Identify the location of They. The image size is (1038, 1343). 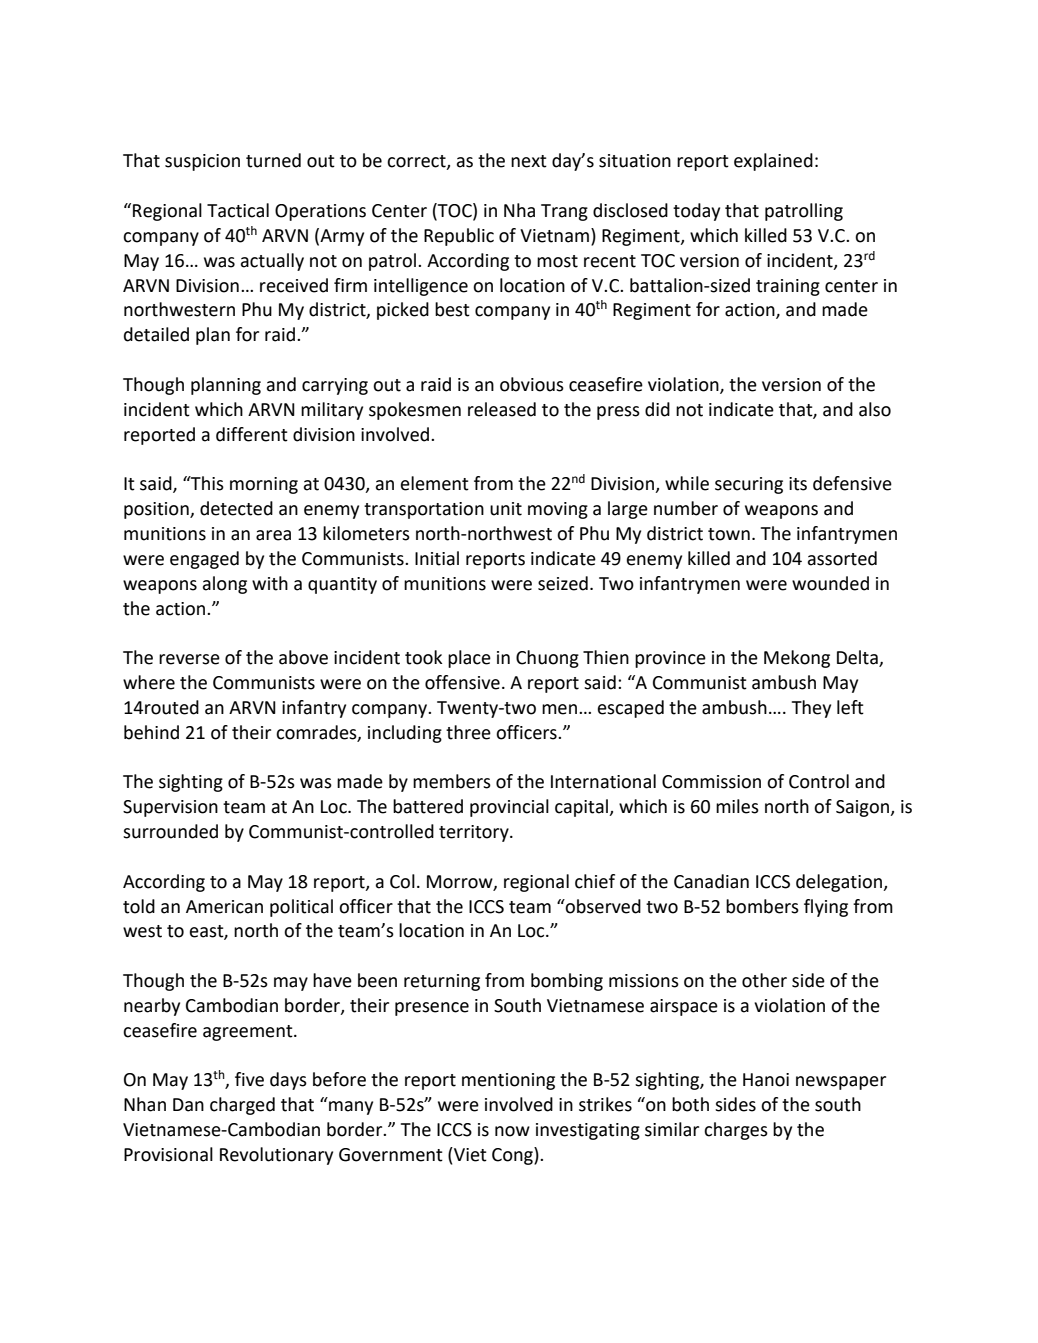
(811, 709).
